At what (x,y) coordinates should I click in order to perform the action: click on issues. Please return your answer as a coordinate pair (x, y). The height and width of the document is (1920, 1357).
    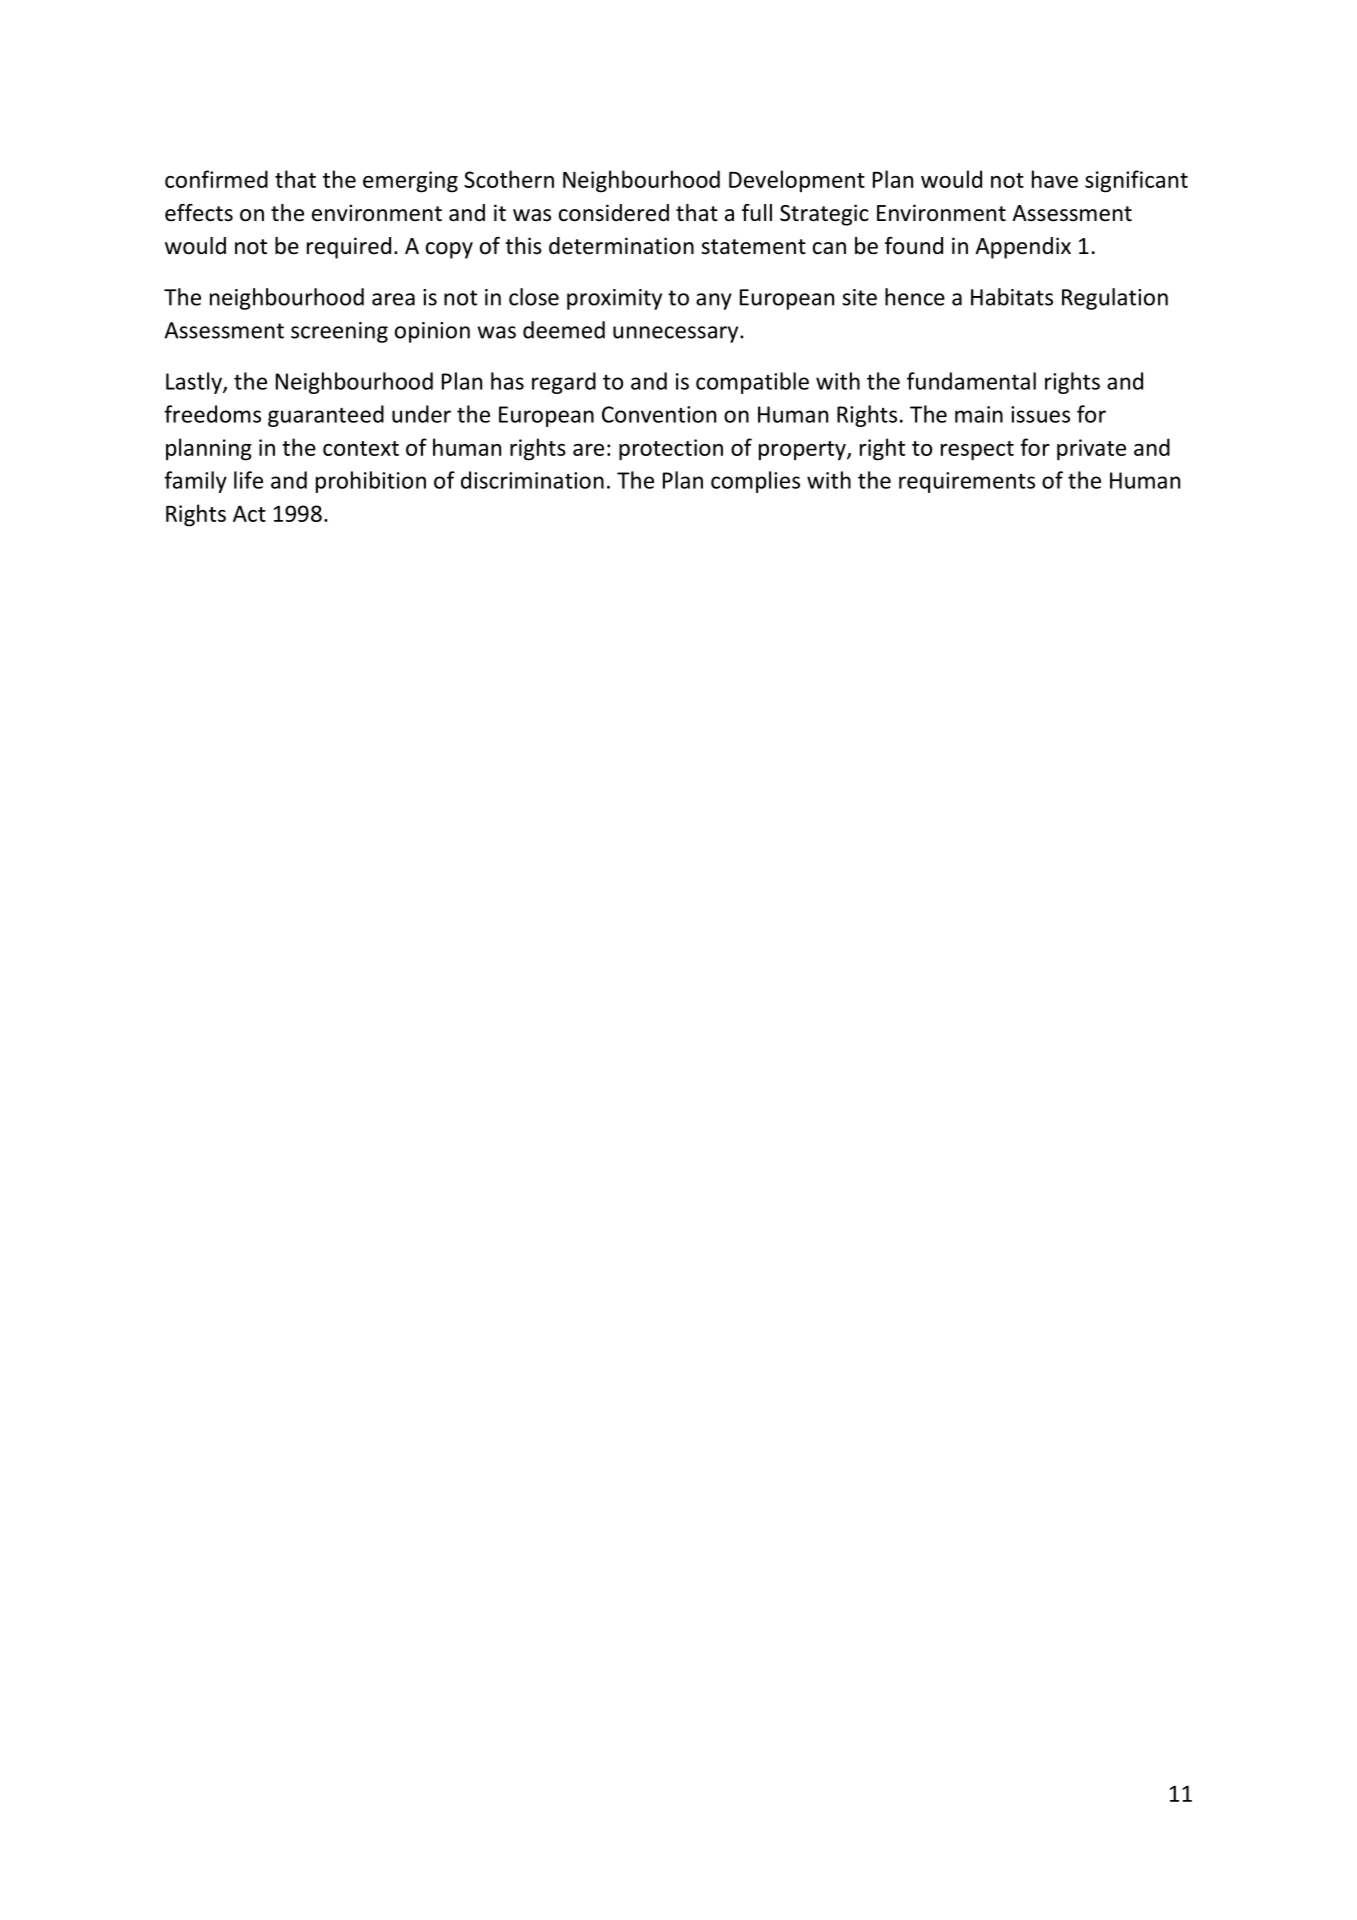
    Looking at the image, I should click on (1040, 414).
